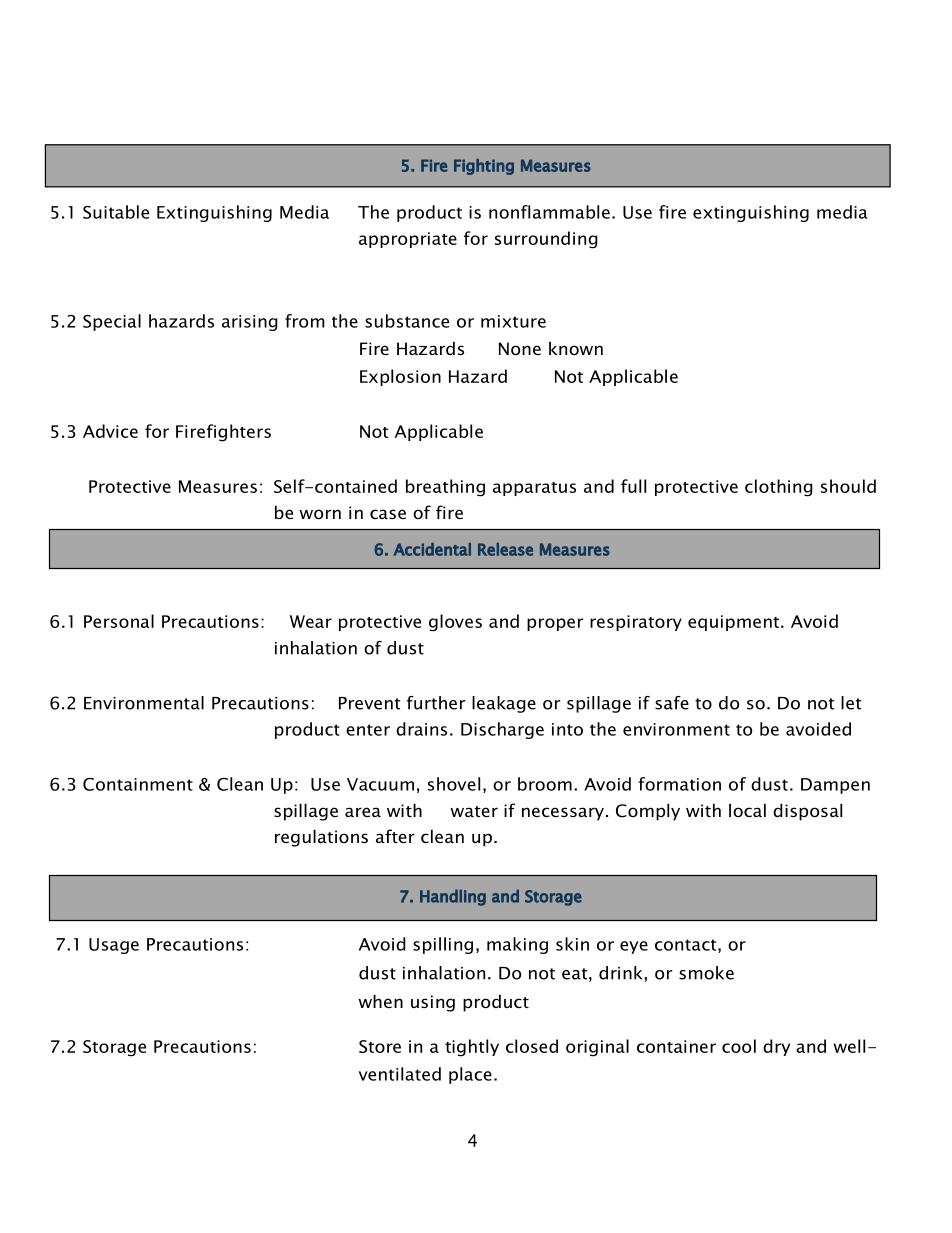  What do you see at coordinates (119, 621) in the screenshot?
I see `Personal` at bounding box center [119, 621].
